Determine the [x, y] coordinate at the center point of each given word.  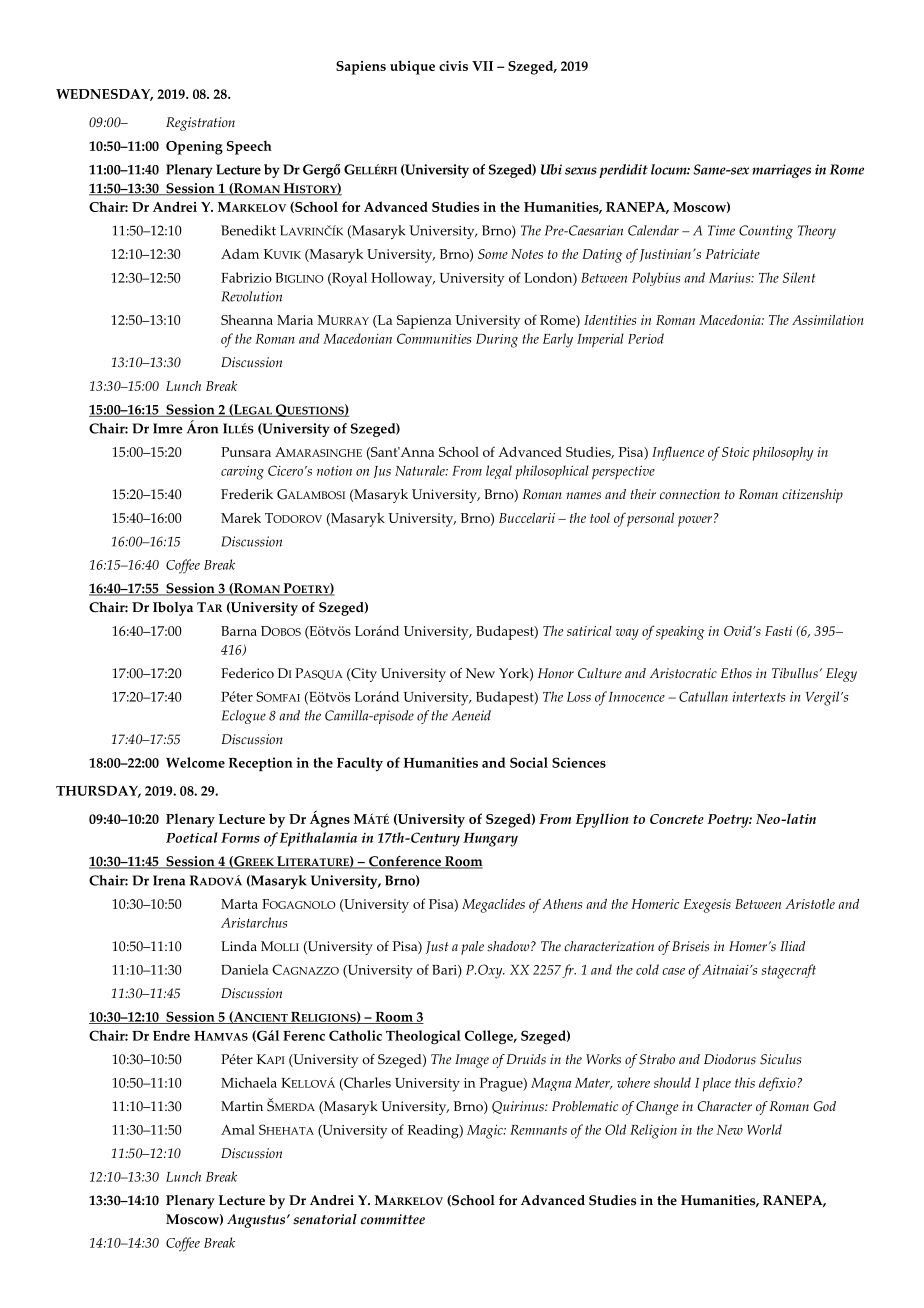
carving [242, 472]
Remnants [538, 1130]
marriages [781, 171]
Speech [249, 147]
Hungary [490, 840]
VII [482, 66]
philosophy [783, 454]
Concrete [677, 819]
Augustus [257, 1221]
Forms [240, 838]
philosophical [552, 472]
